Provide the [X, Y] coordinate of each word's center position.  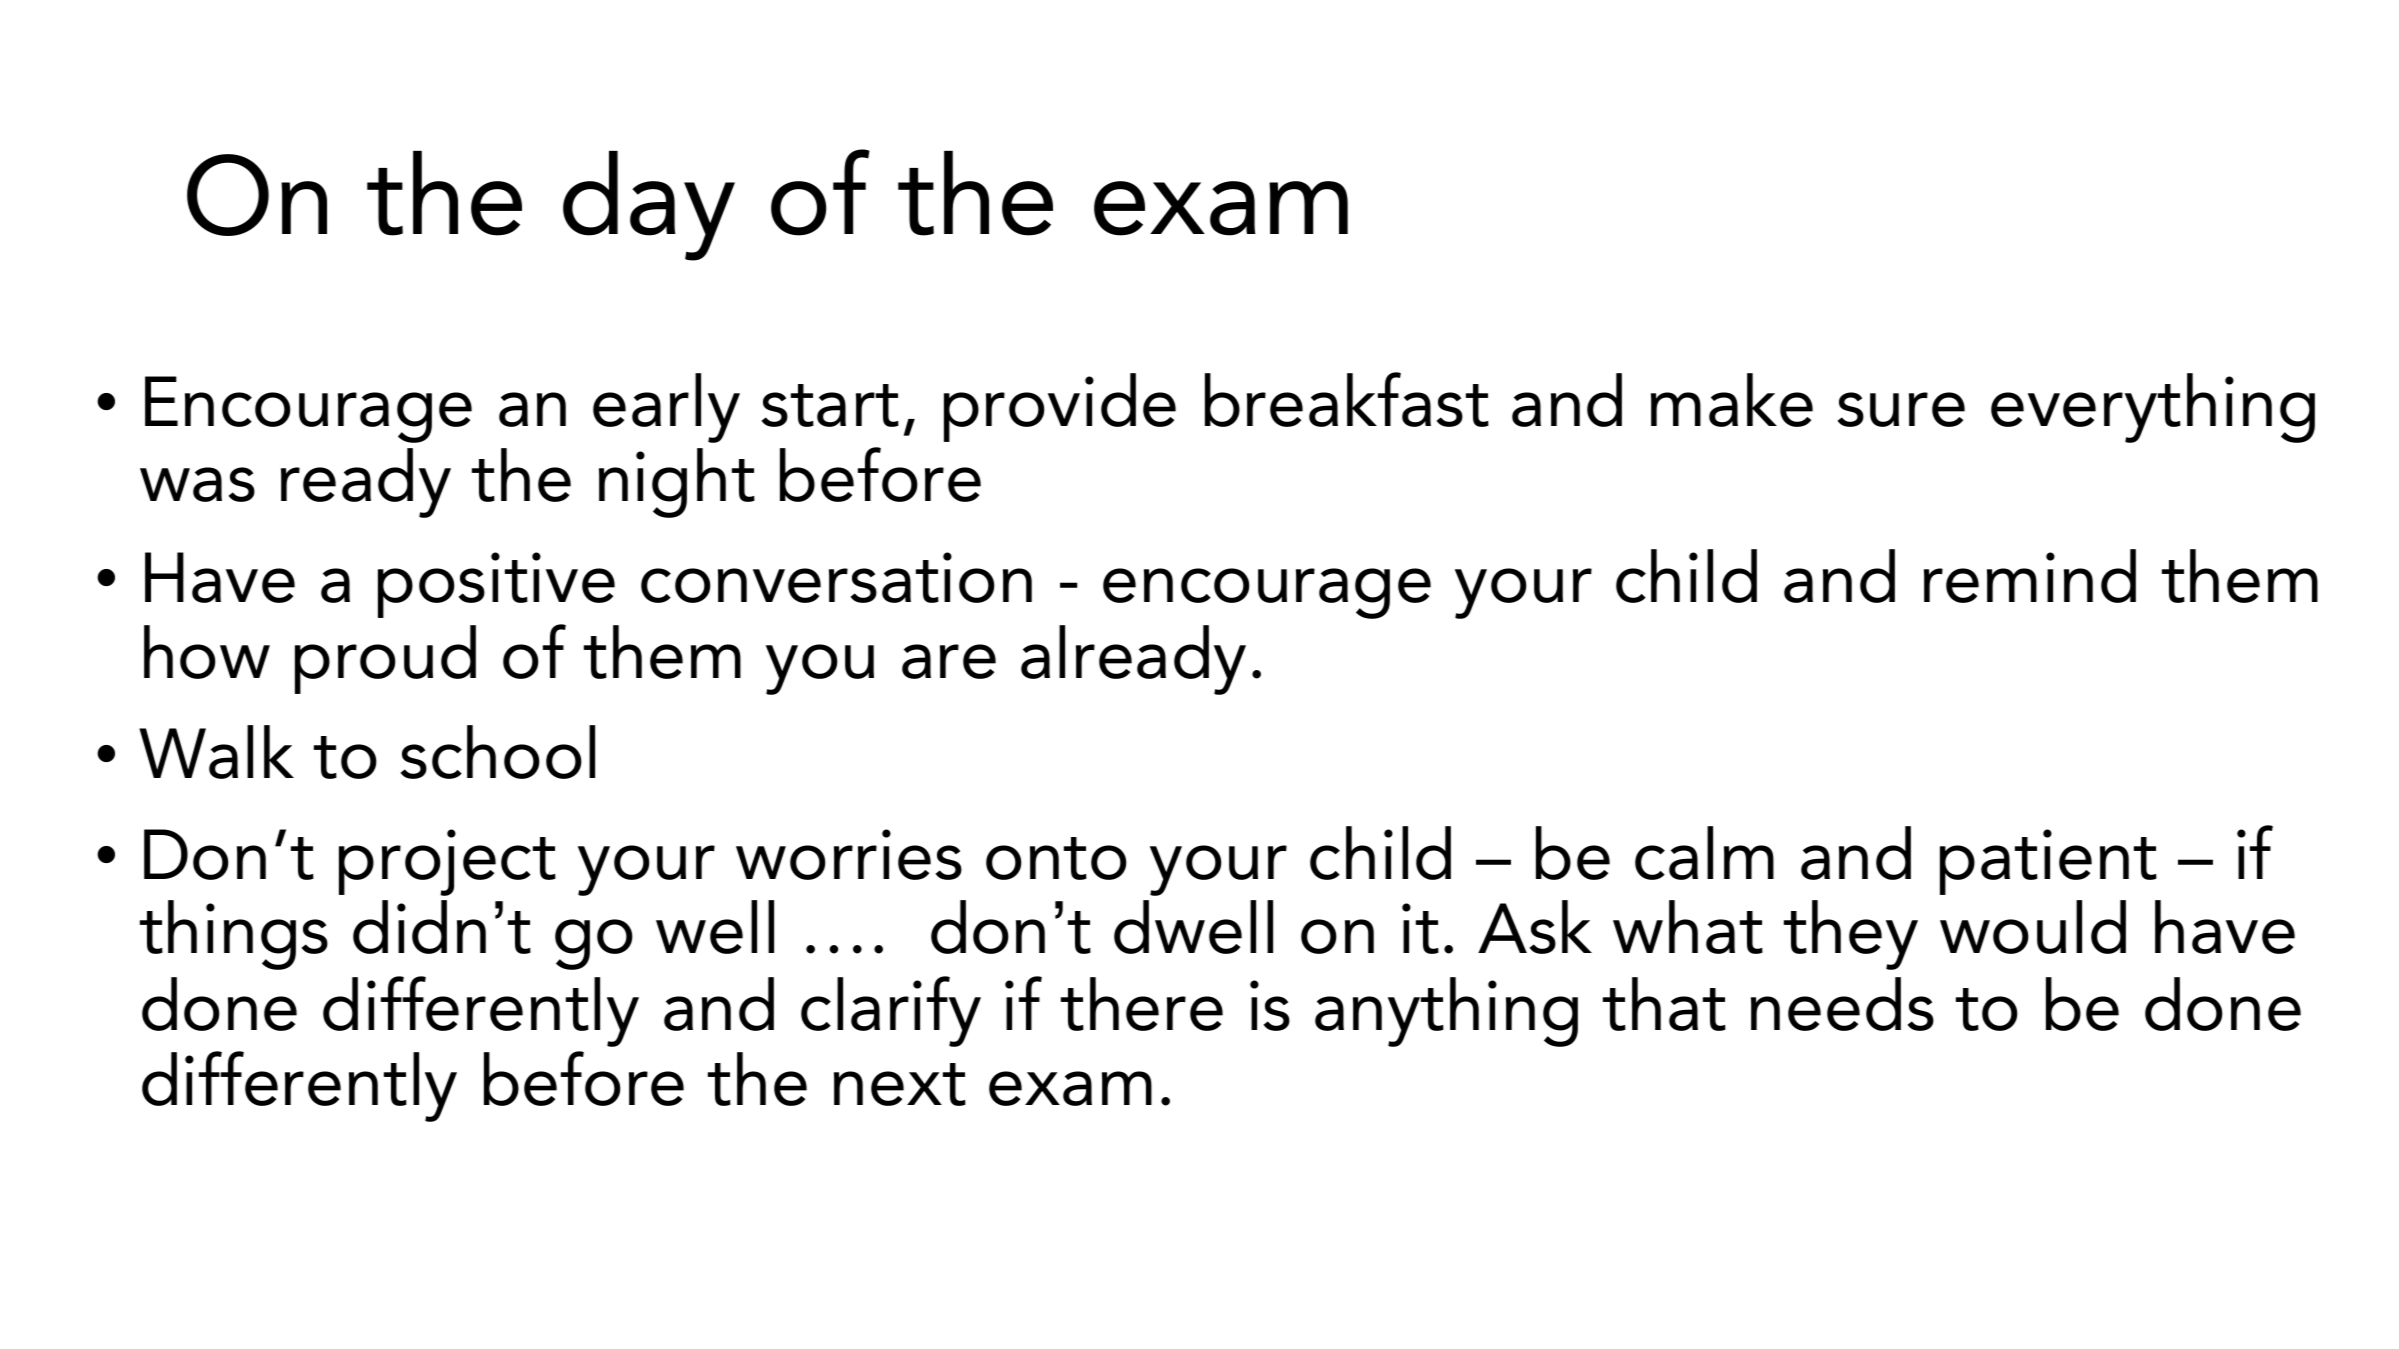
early [666, 408]
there [1142, 1004]
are [949, 661]
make [1732, 400]
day [649, 206]
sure [1901, 409]
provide [1060, 407]
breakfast [1347, 399]
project [447, 862]
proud [385, 659]
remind [2030, 576]
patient [2048, 862]
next [900, 1084]
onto [1056, 858]
